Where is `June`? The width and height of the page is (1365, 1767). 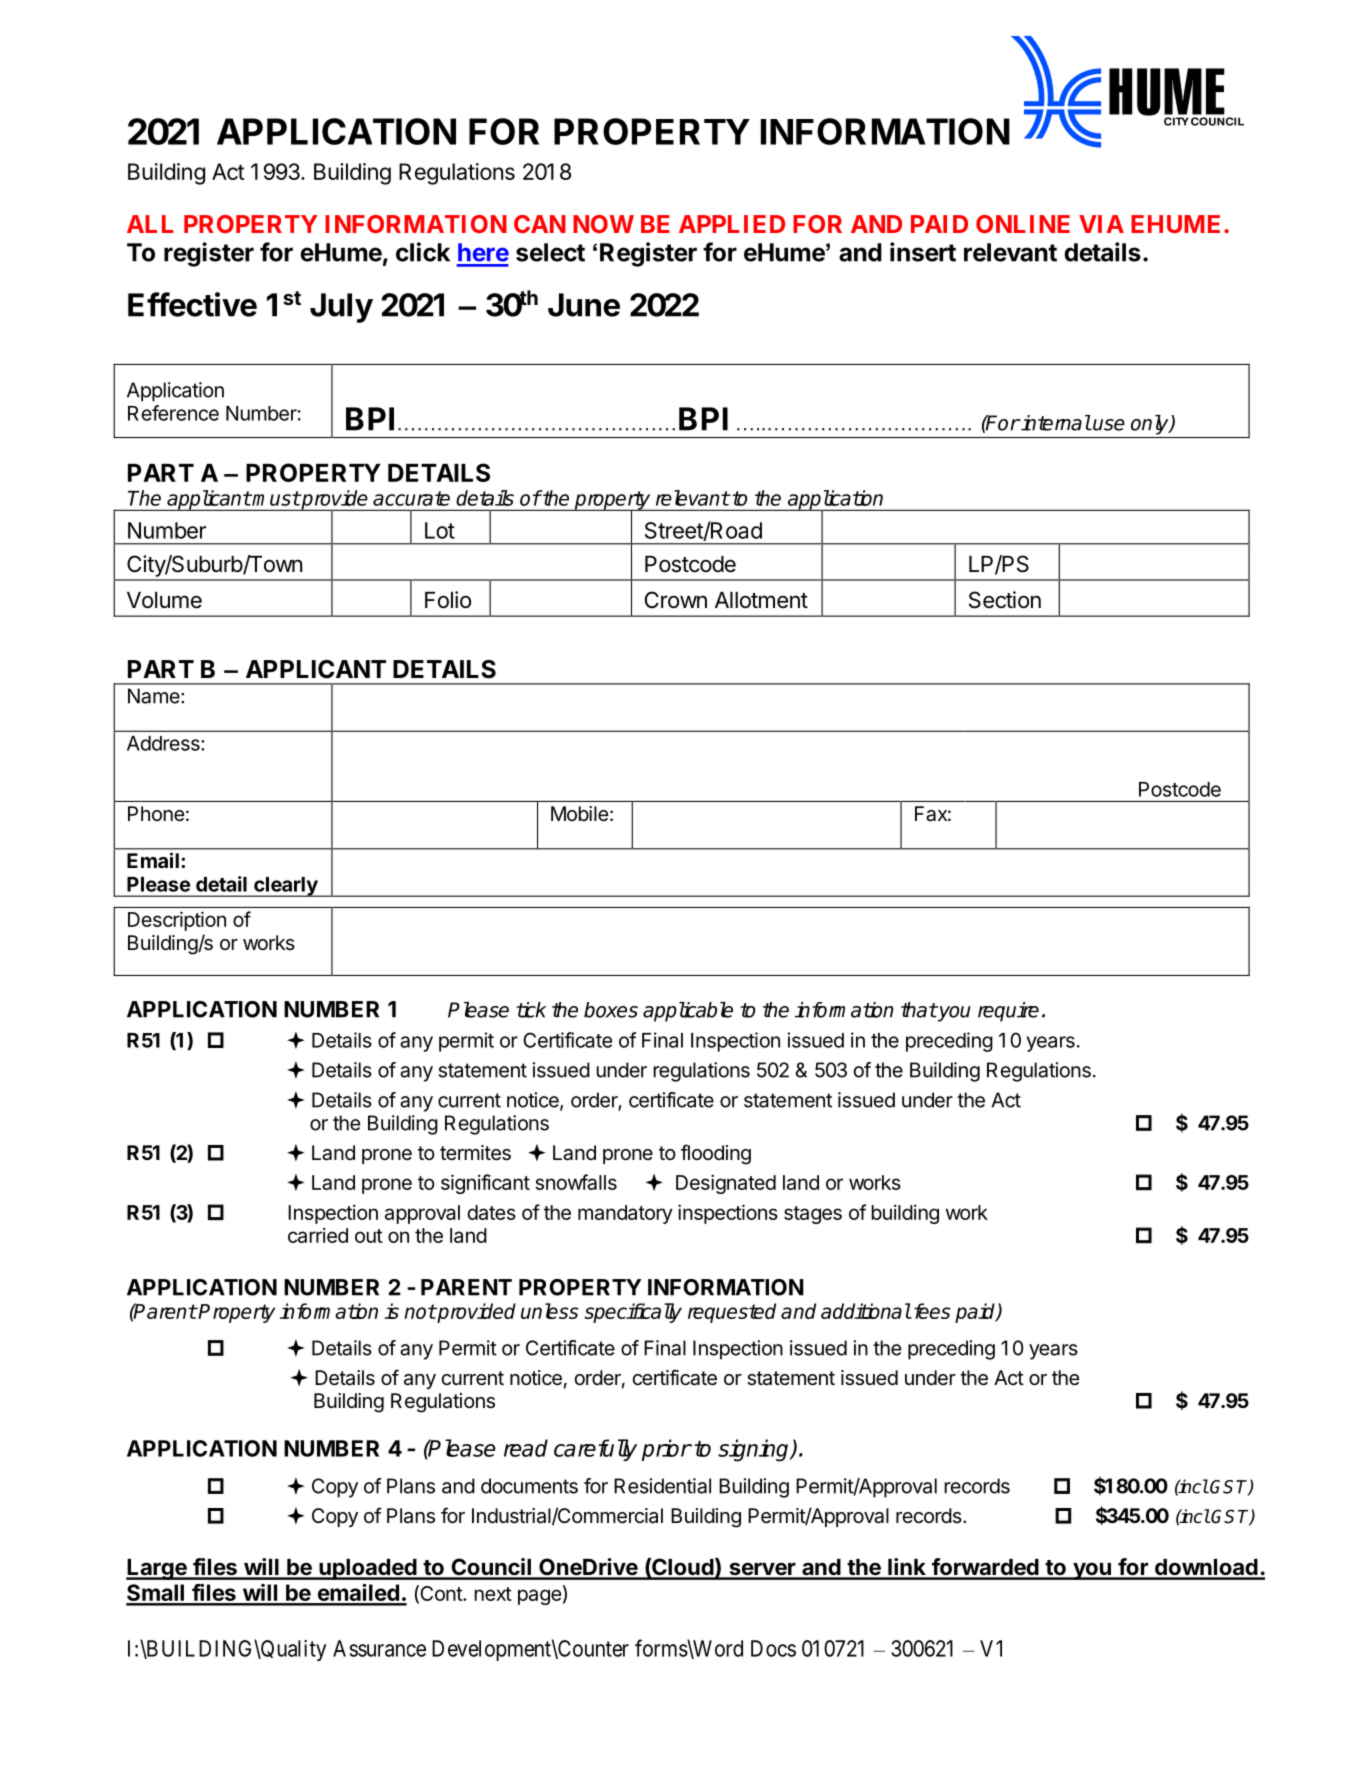
June is located at coordinates (584, 305).
